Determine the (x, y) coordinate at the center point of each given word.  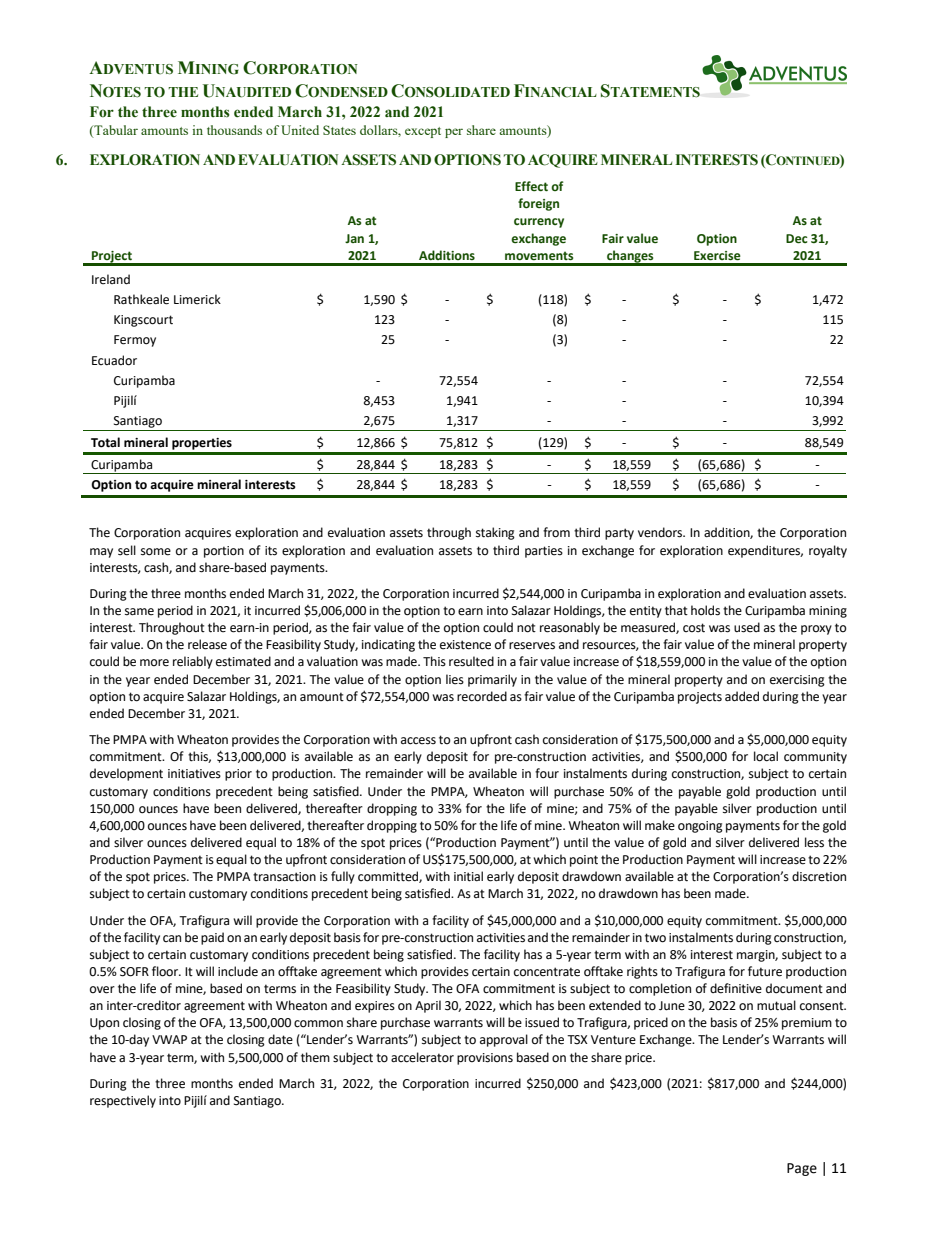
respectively (123, 1101)
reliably (193, 662)
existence (465, 645)
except (423, 132)
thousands (234, 130)
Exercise (717, 256)
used (747, 627)
